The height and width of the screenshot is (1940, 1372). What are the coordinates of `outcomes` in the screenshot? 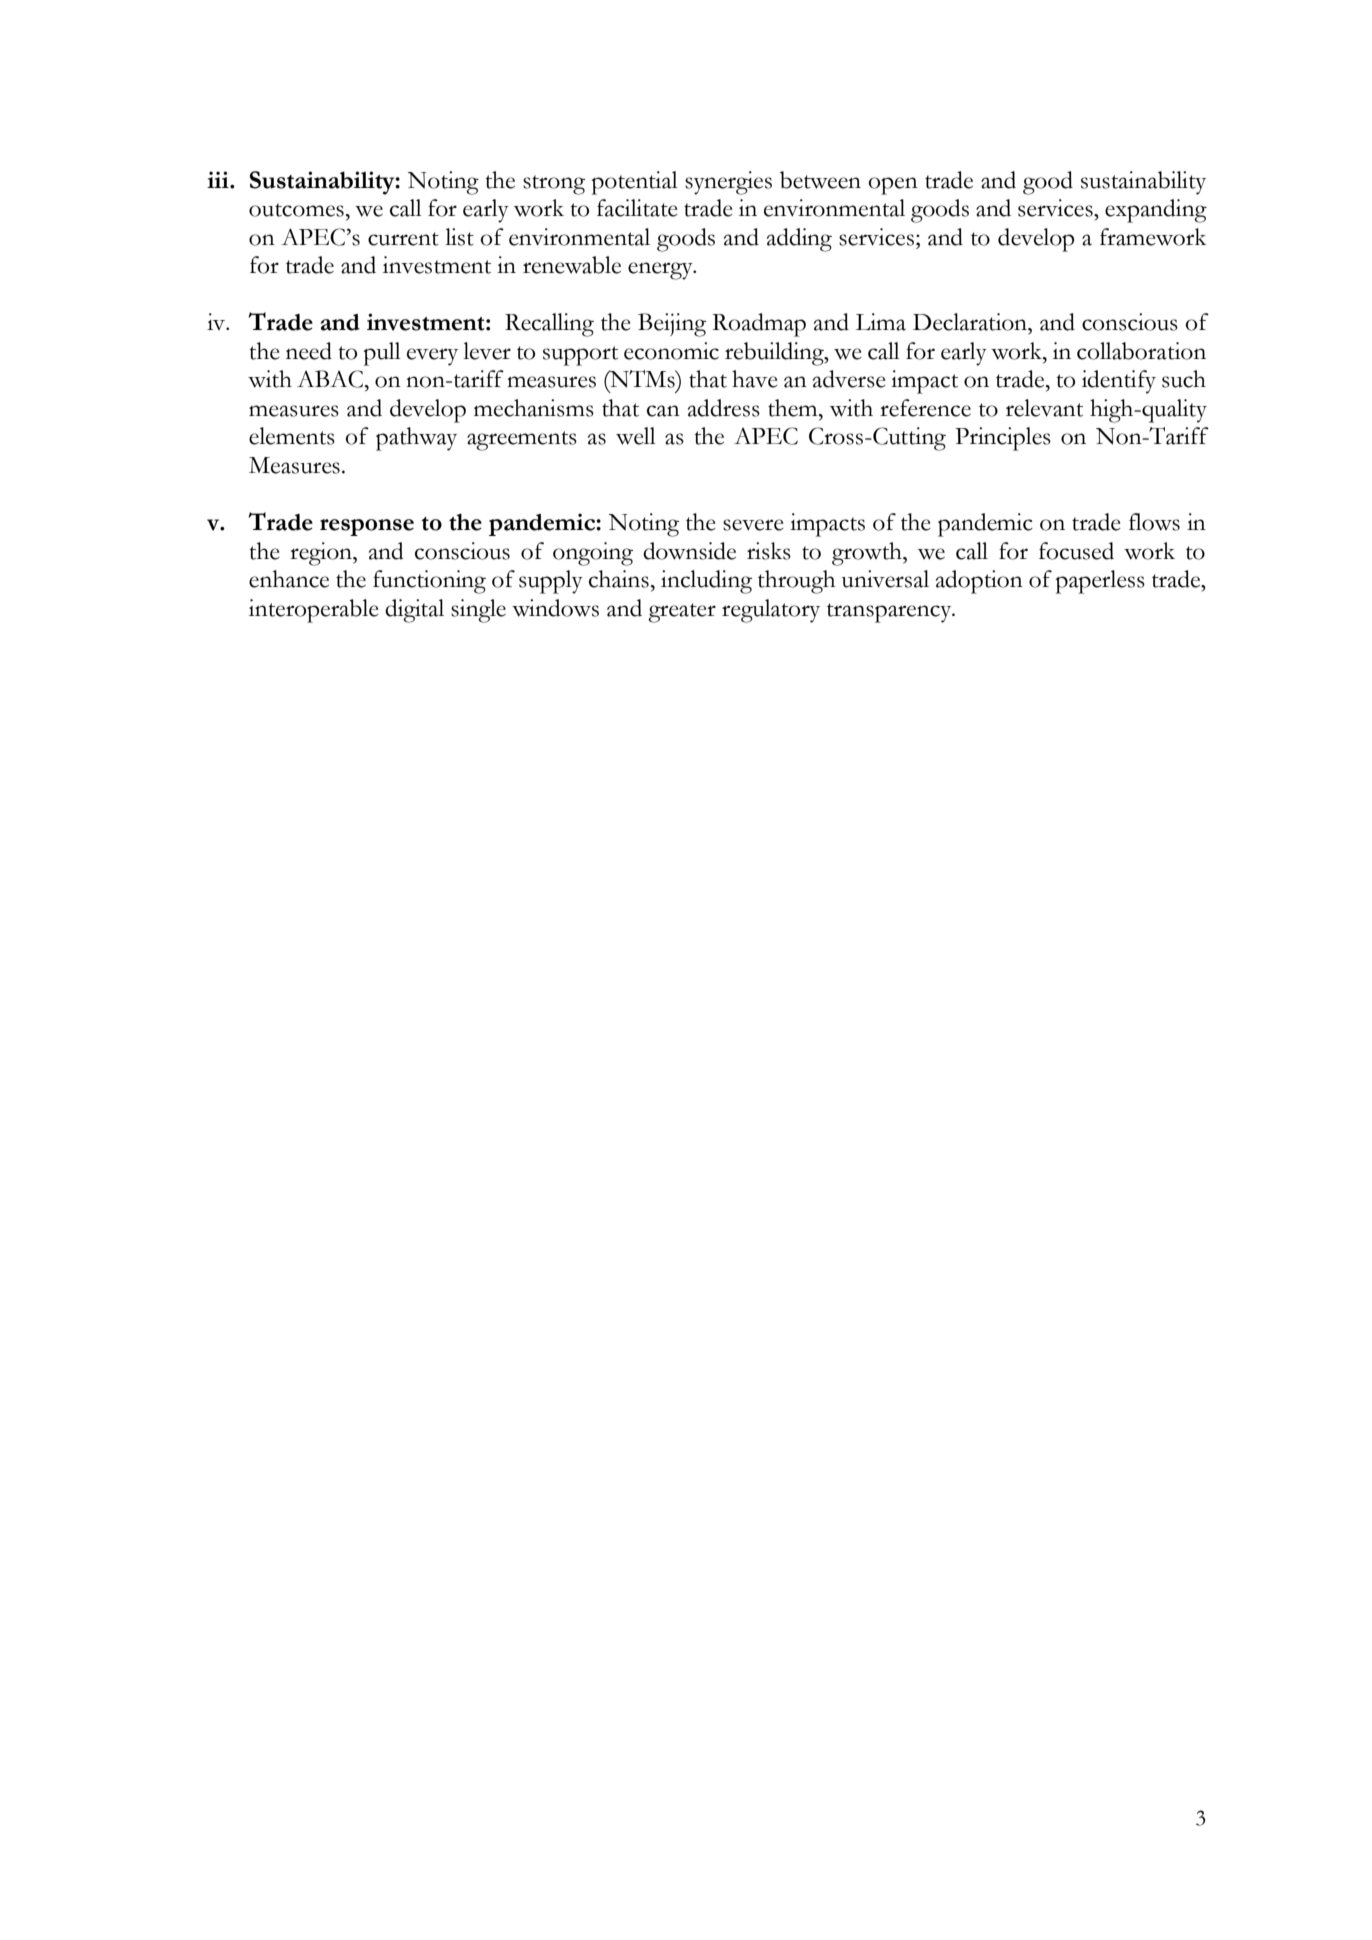 It's located at (296, 210).
